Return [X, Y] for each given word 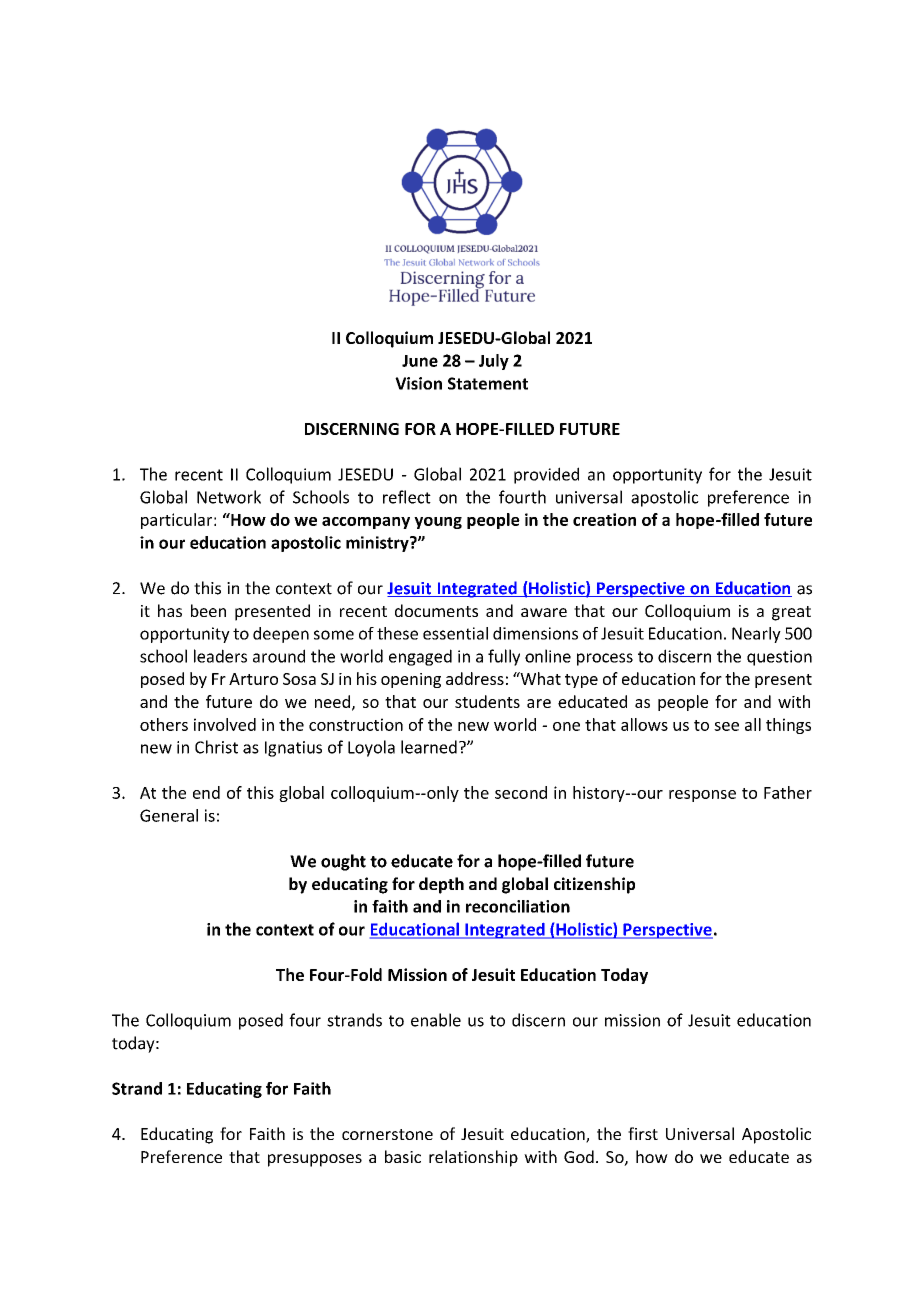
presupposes [315, 1160]
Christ [216, 747]
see [726, 726]
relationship [473, 1158]
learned [429, 747]
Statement [488, 383]
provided [546, 475]
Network [229, 497]
